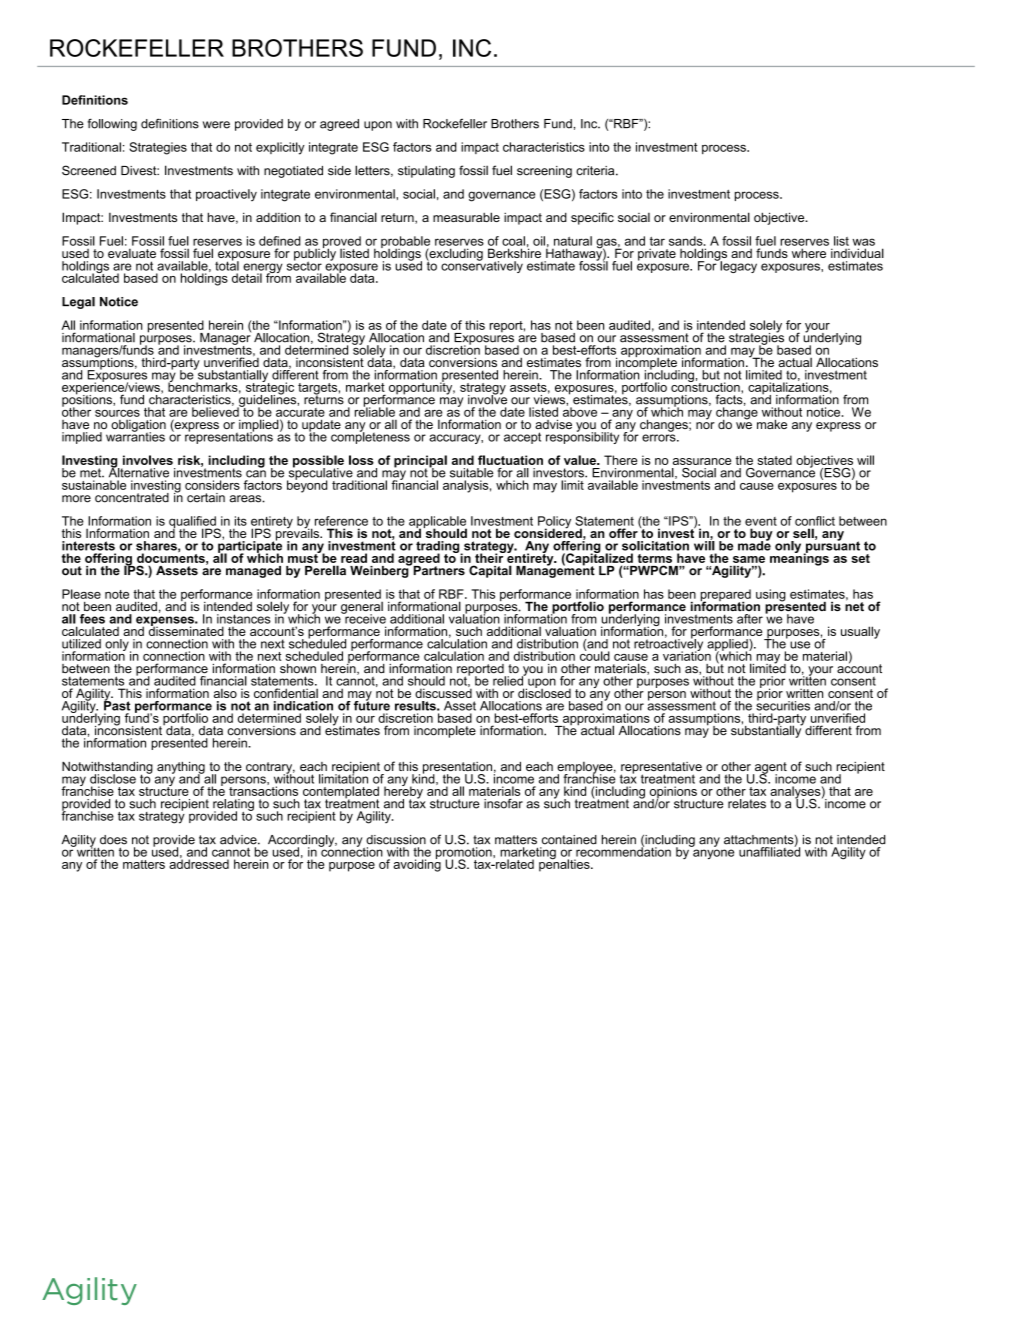  Describe the element at coordinates (471, 473) in the screenshot. I see `suitable` at that location.
